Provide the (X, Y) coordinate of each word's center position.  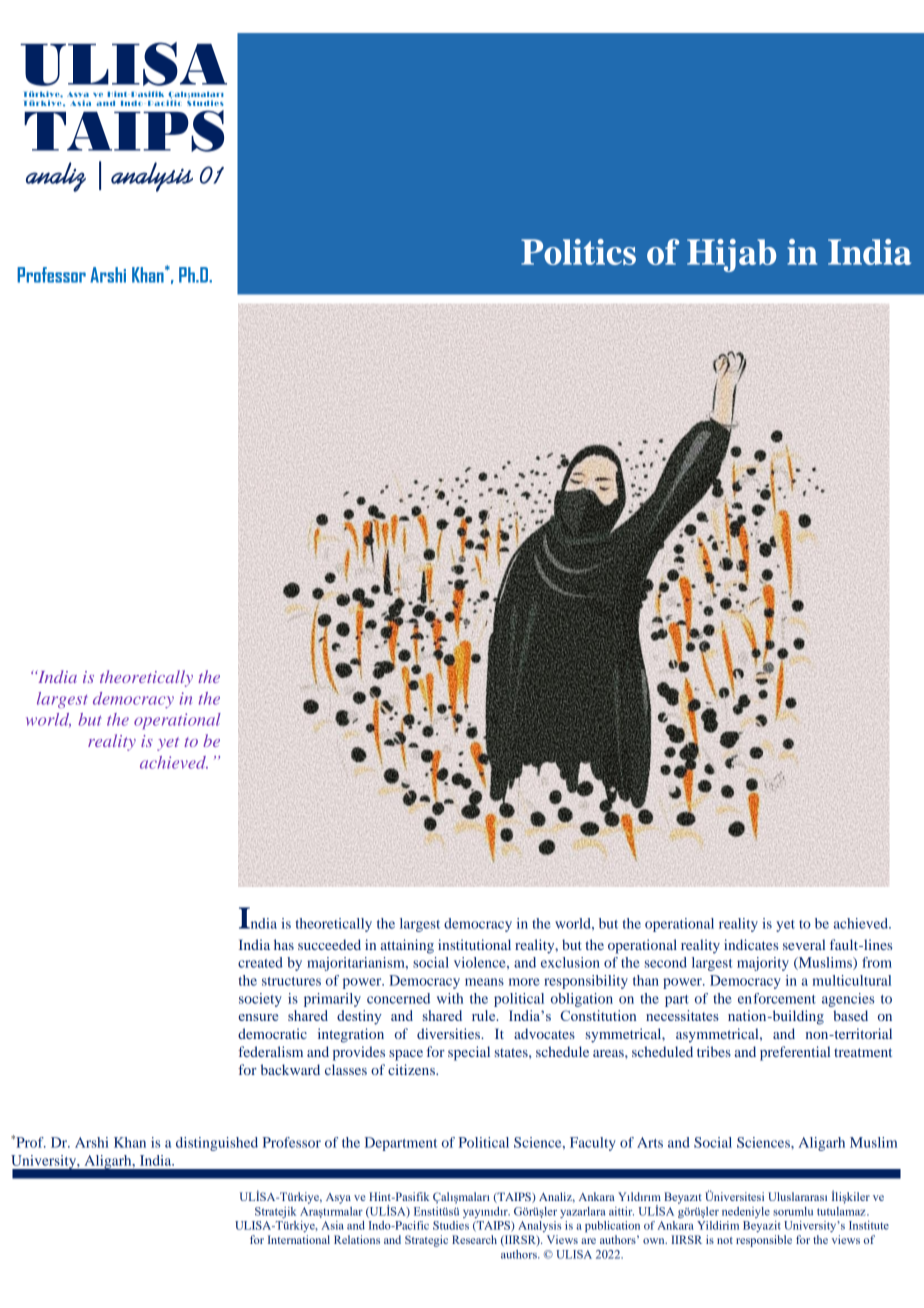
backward (290, 1069)
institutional (474, 944)
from (877, 962)
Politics (578, 252)
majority (763, 964)
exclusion (570, 962)
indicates (751, 944)
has (284, 944)
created (260, 962)
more (524, 982)
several (804, 944)
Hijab (731, 255)
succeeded (329, 944)
